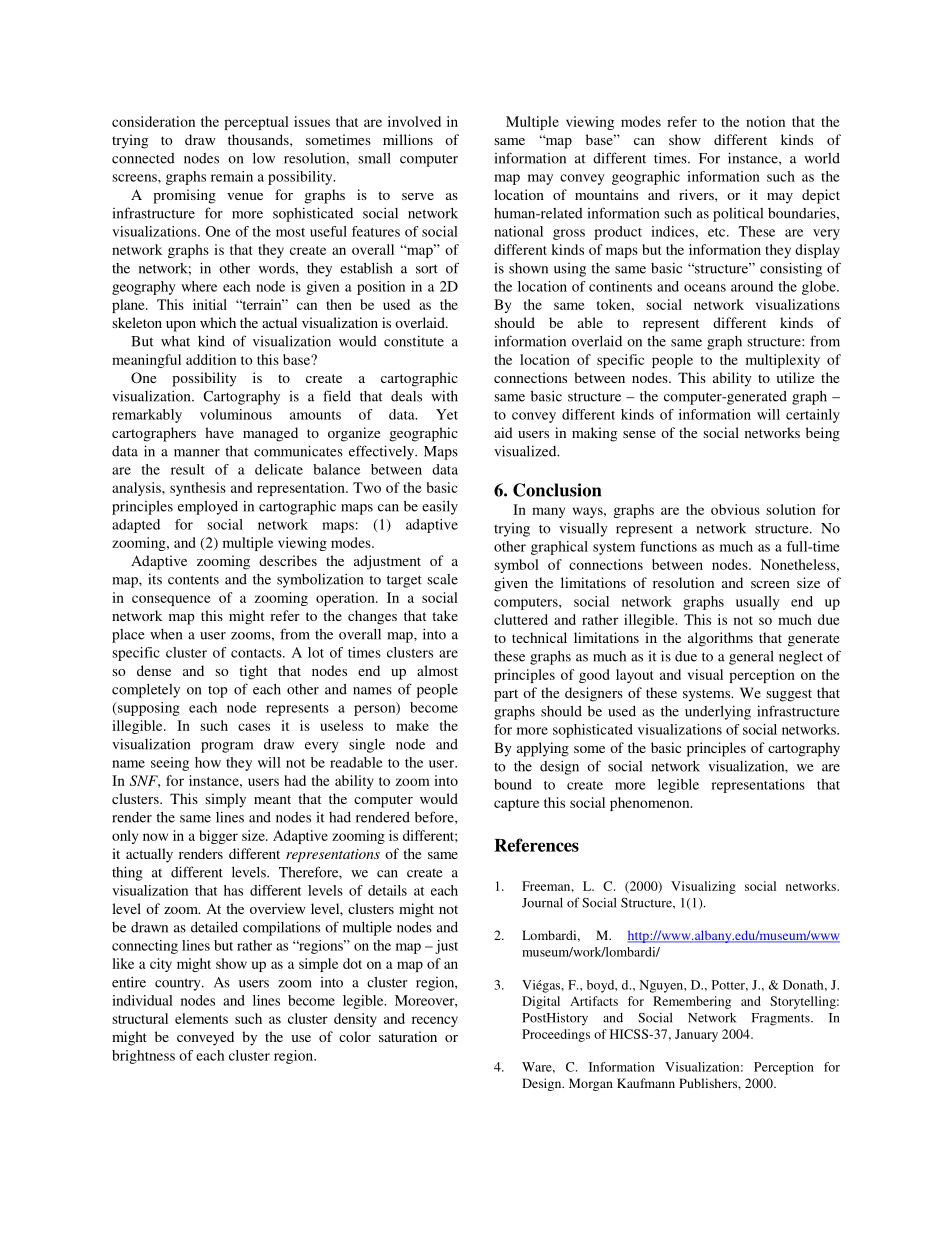  What do you see at coordinates (218, 837) in the image?
I see `bigger` at bounding box center [218, 837].
